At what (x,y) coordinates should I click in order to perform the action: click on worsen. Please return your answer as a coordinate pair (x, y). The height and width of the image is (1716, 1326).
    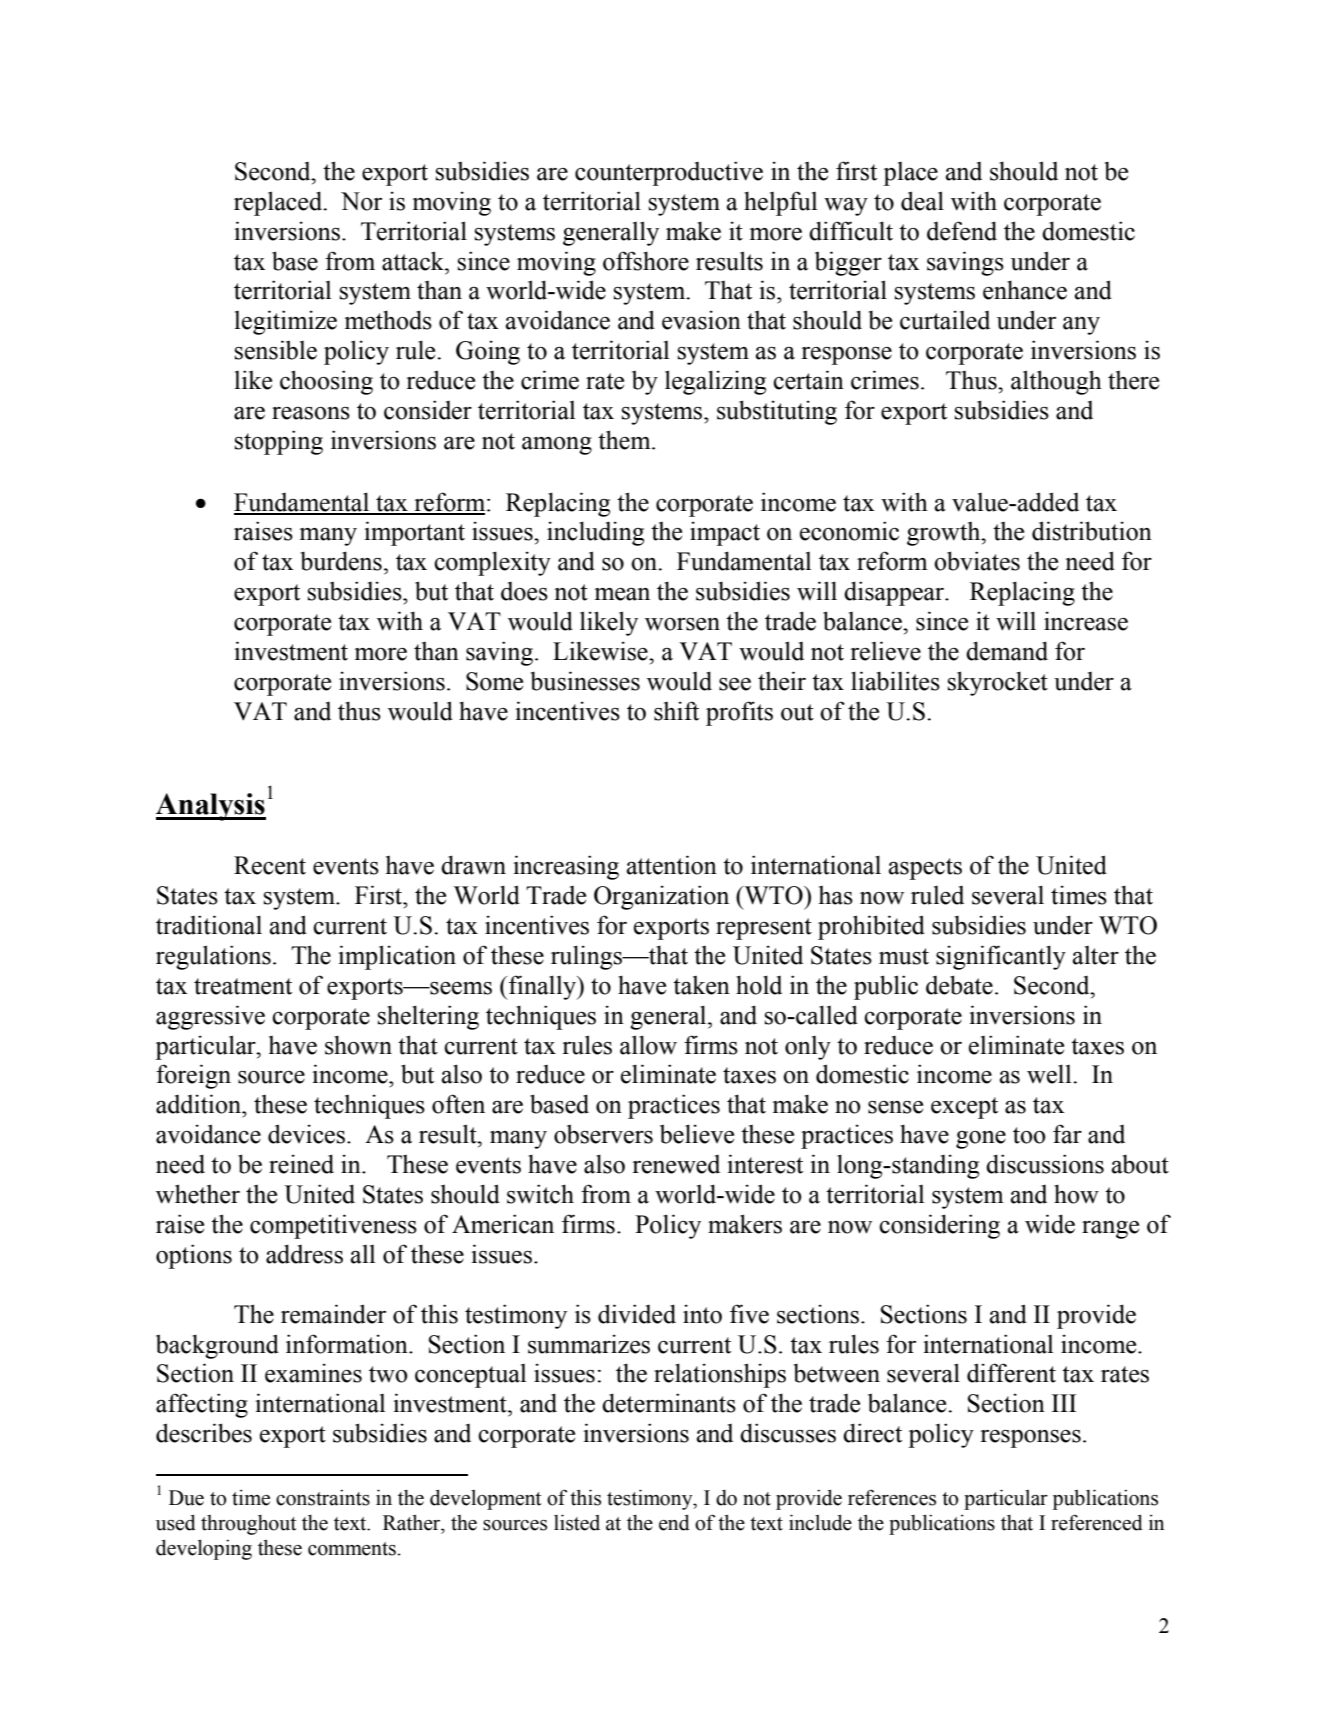
    Looking at the image, I should click on (682, 624).
